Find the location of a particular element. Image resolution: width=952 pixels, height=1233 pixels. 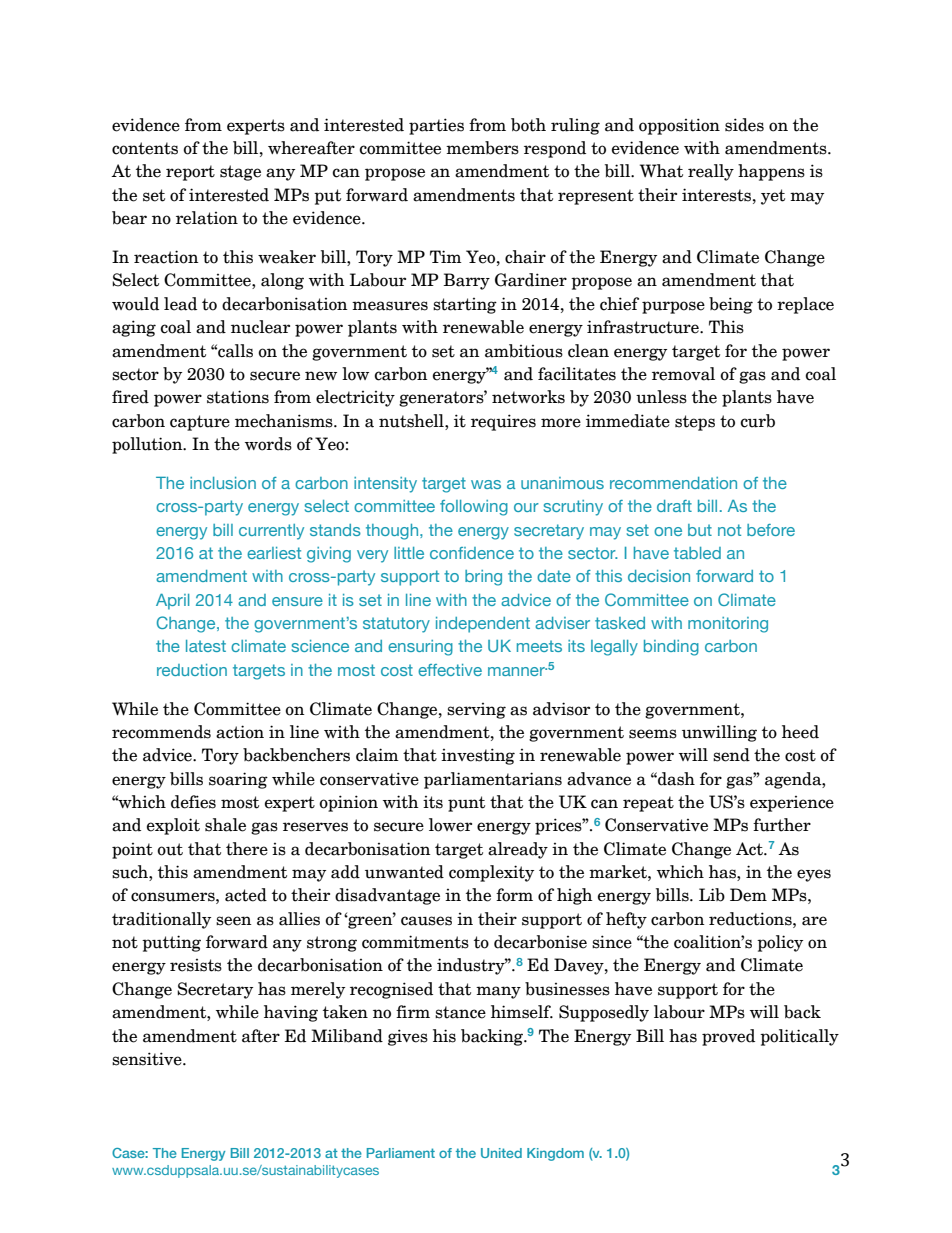

report is located at coordinates (190, 173).
